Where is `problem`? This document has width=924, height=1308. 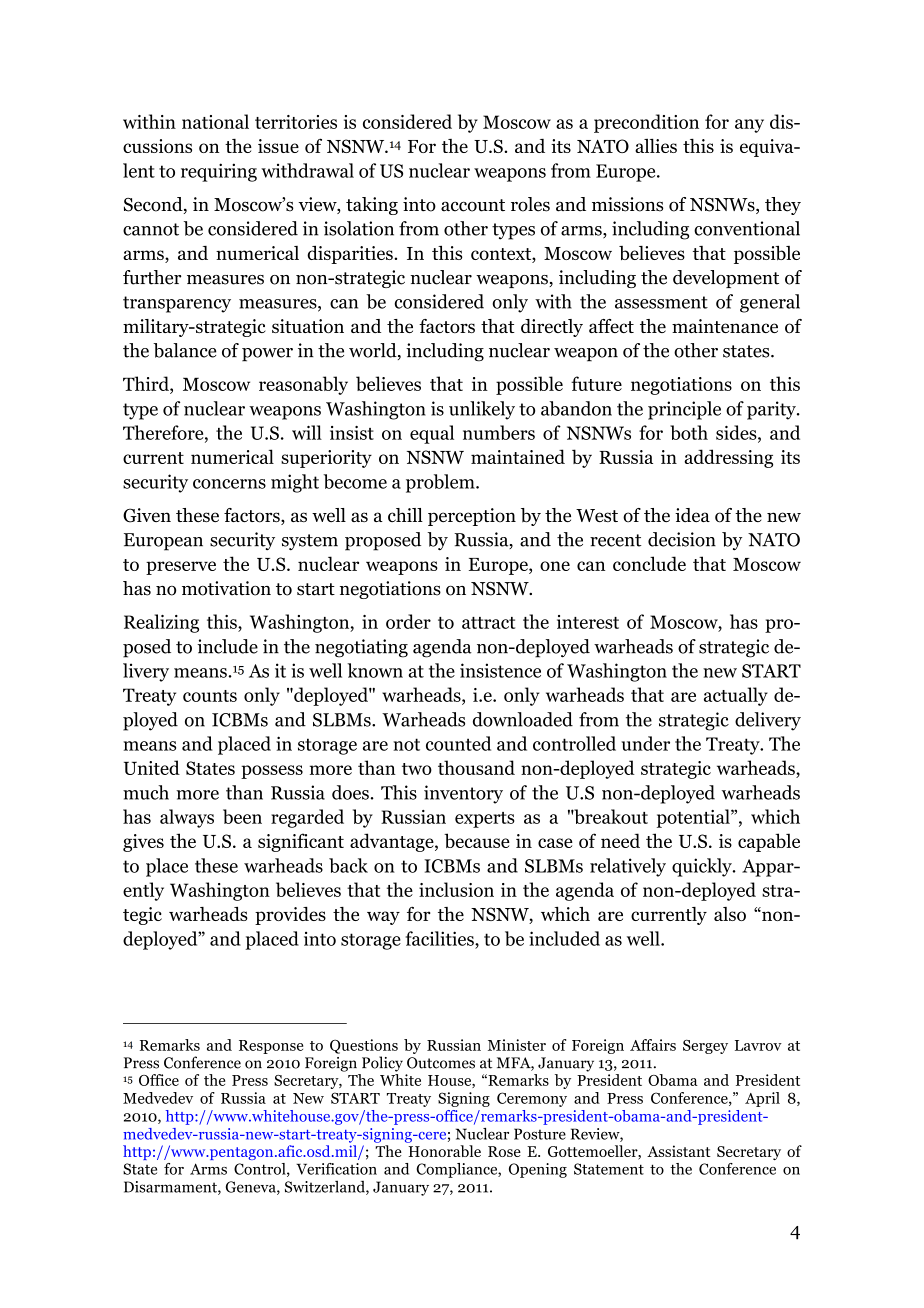
problem is located at coordinates (441, 483).
